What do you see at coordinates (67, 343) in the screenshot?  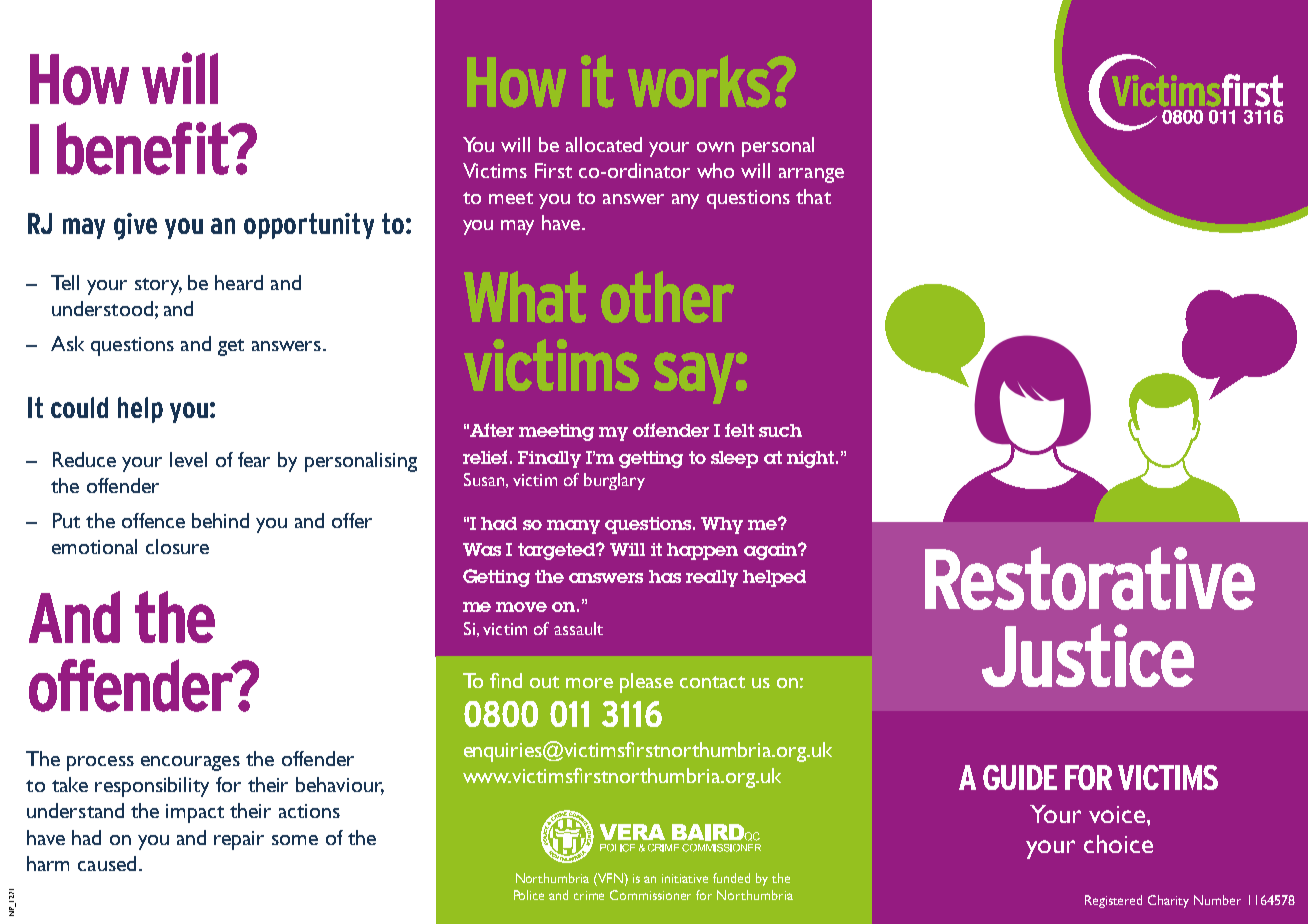 I see `Ask` at bounding box center [67, 343].
